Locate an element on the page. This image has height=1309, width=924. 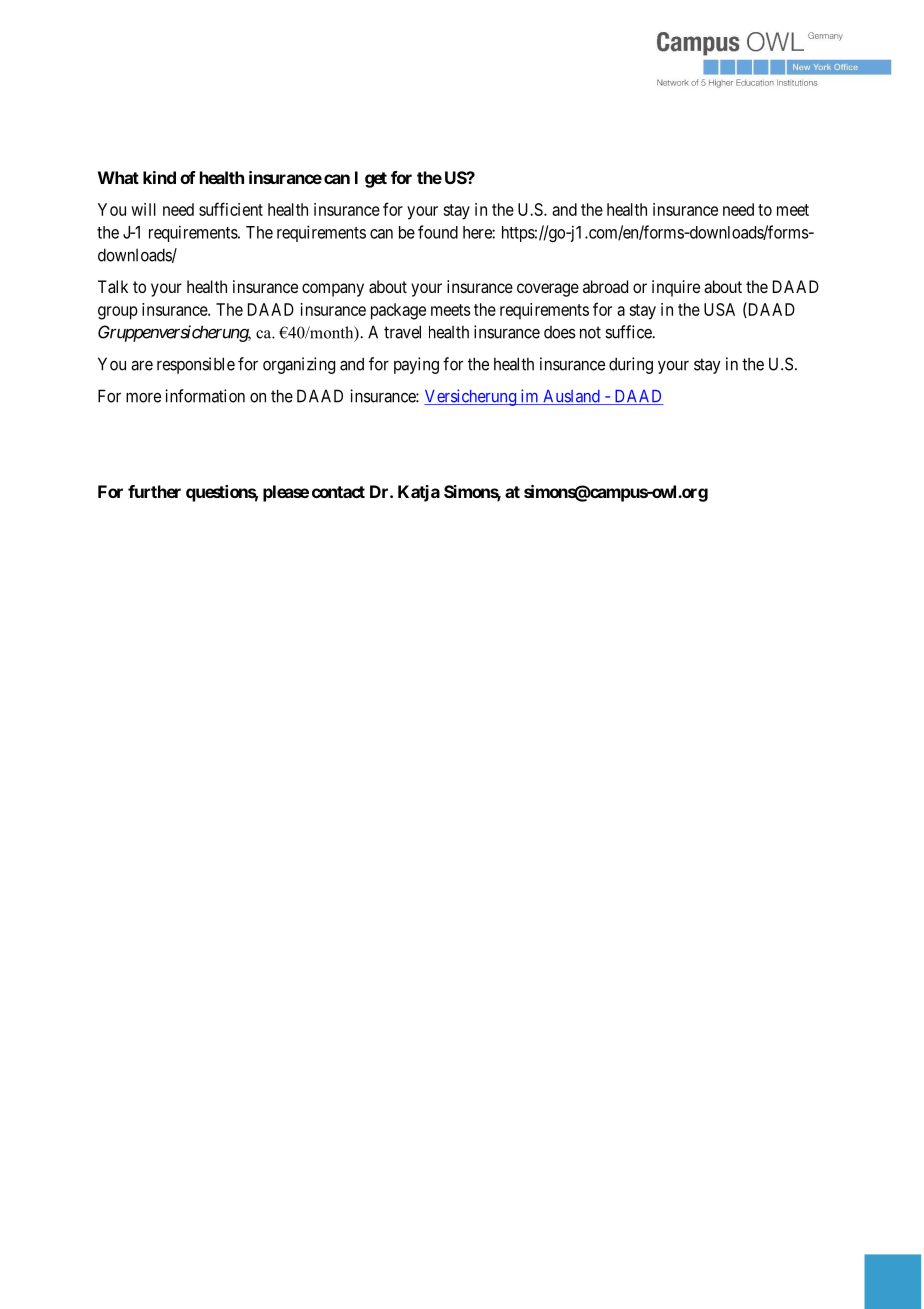
information is located at coordinates (205, 396).
